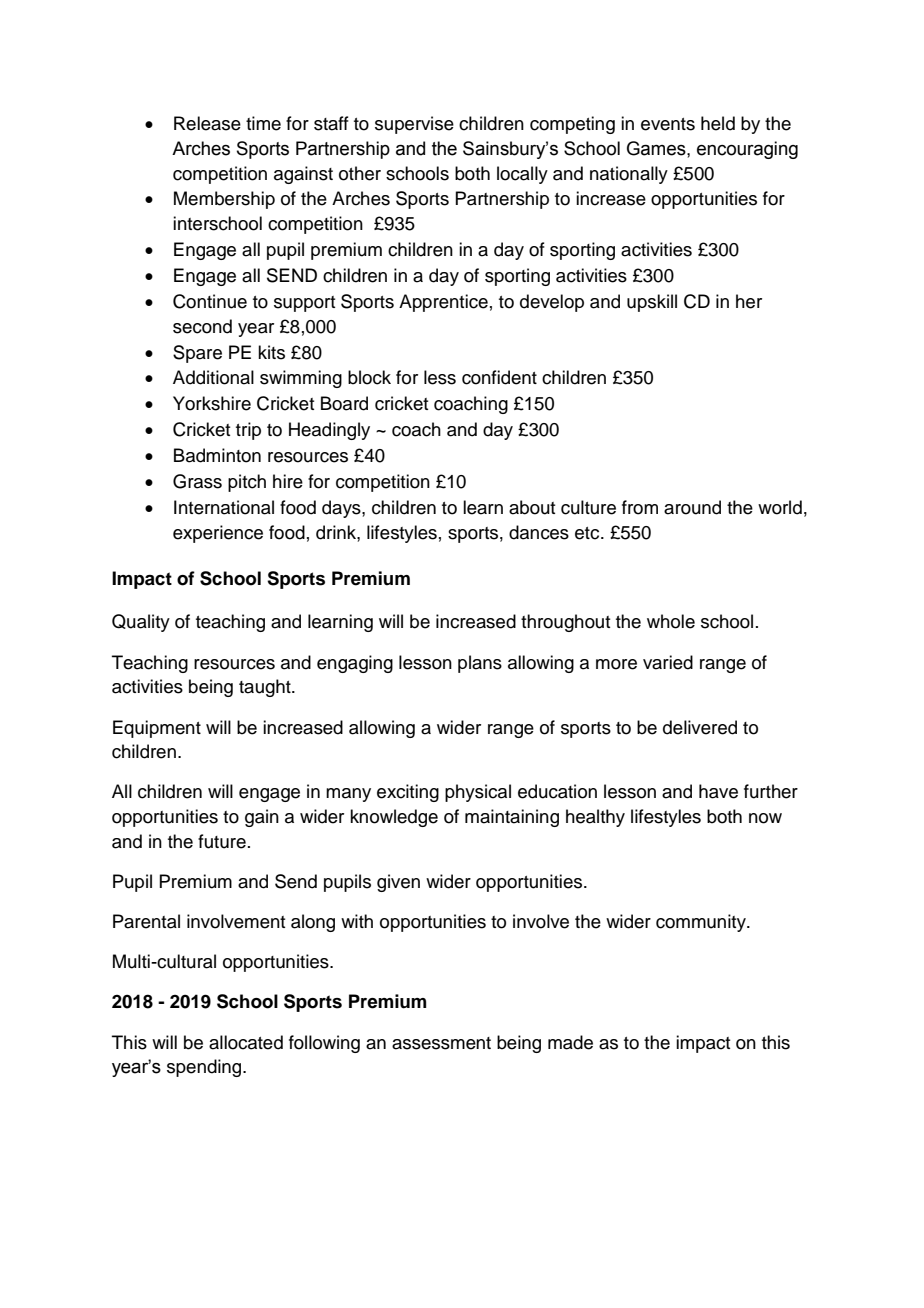 Image resolution: width=924 pixels, height=1308 pixels. Describe the element at coordinates (157, 729) in the screenshot. I see `Equipment` at that location.
